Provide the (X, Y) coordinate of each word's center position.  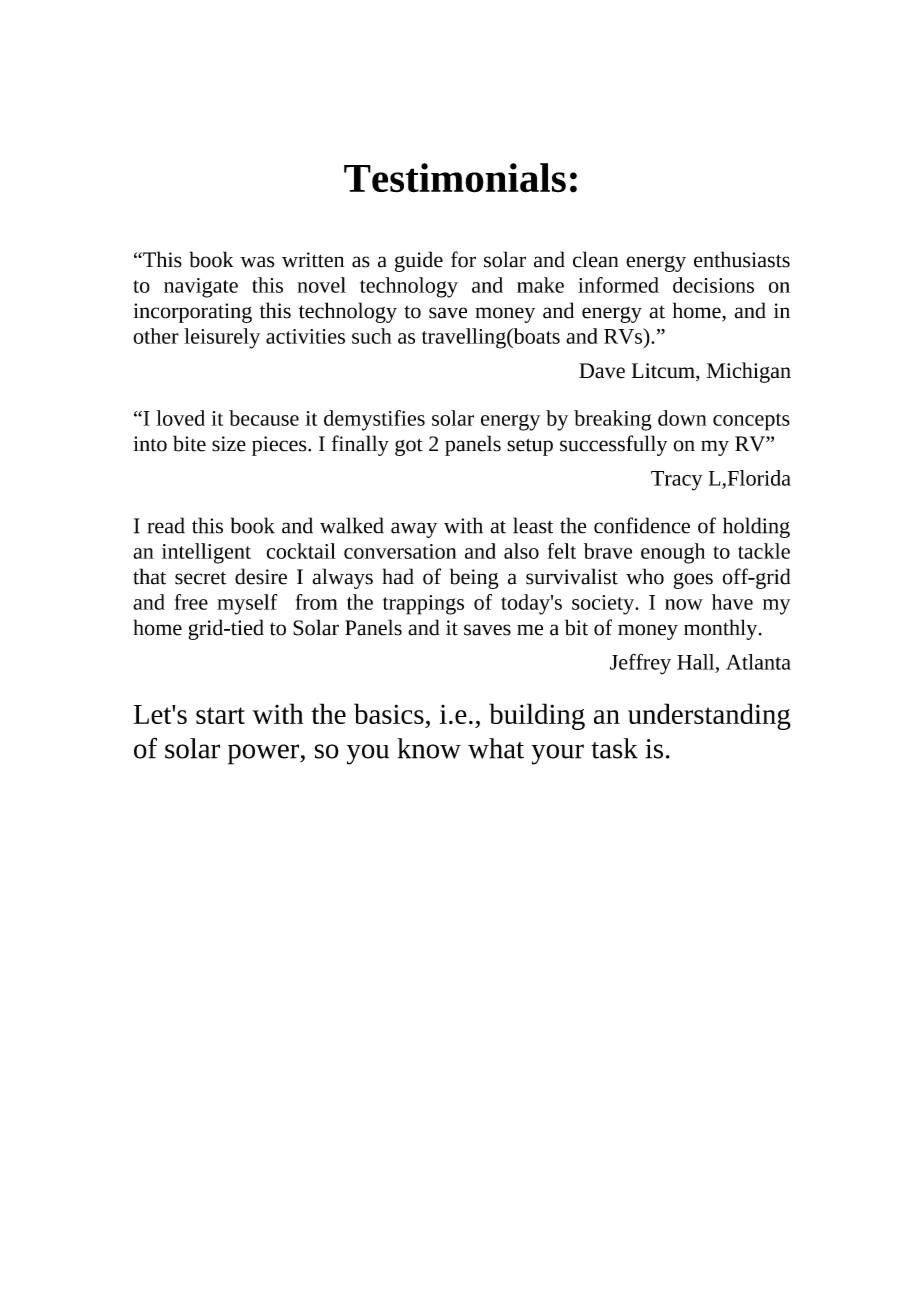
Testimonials (455, 178)
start (220, 715)
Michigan (749, 372)
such (372, 336)
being (474, 578)
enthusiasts (742, 259)
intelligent (206, 553)
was (257, 262)
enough (673, 553)
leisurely (222, 338)
